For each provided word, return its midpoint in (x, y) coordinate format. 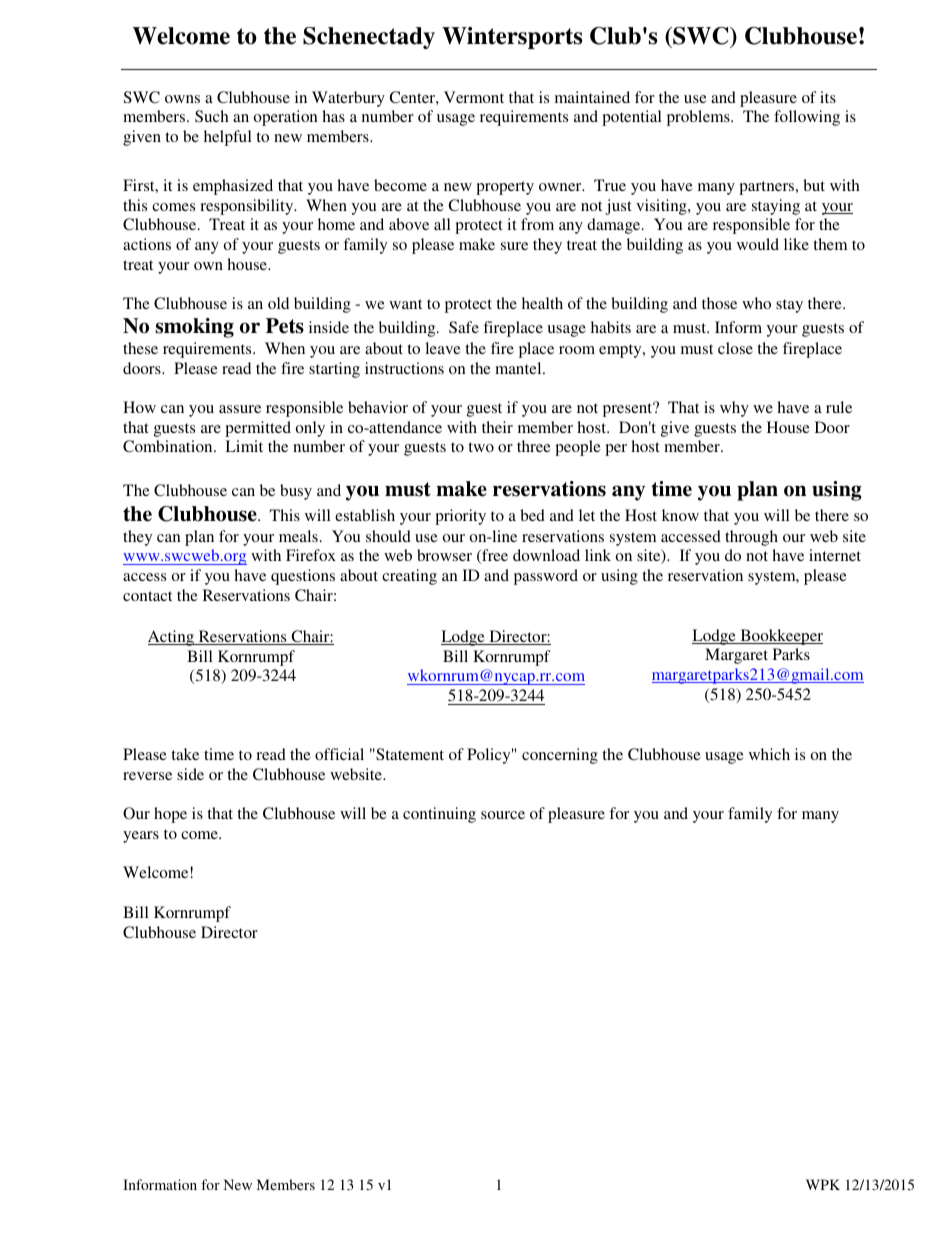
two (481, 447)
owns (182, 99)
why (734, 409)
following (807, 118)
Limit (244, 446)
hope (170, 815)
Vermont (474, 97)
